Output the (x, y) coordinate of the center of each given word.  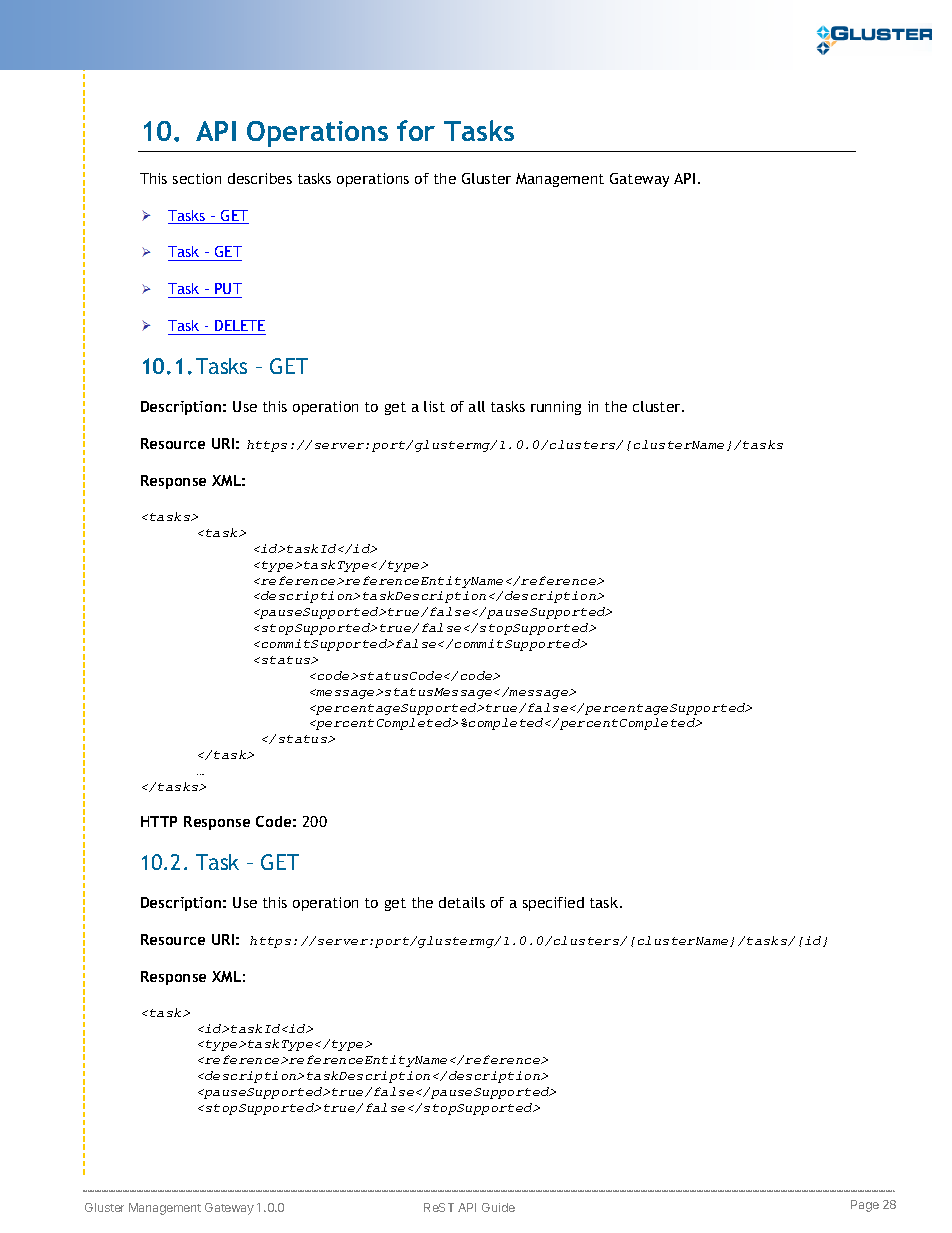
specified (553, 904)
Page (865, 1206)
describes (260, 178)
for (416, 130)
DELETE (240, 325)
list (434, 406)
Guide (498, 1207)
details (462, 902)
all (477, 406)
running (556, 408)
